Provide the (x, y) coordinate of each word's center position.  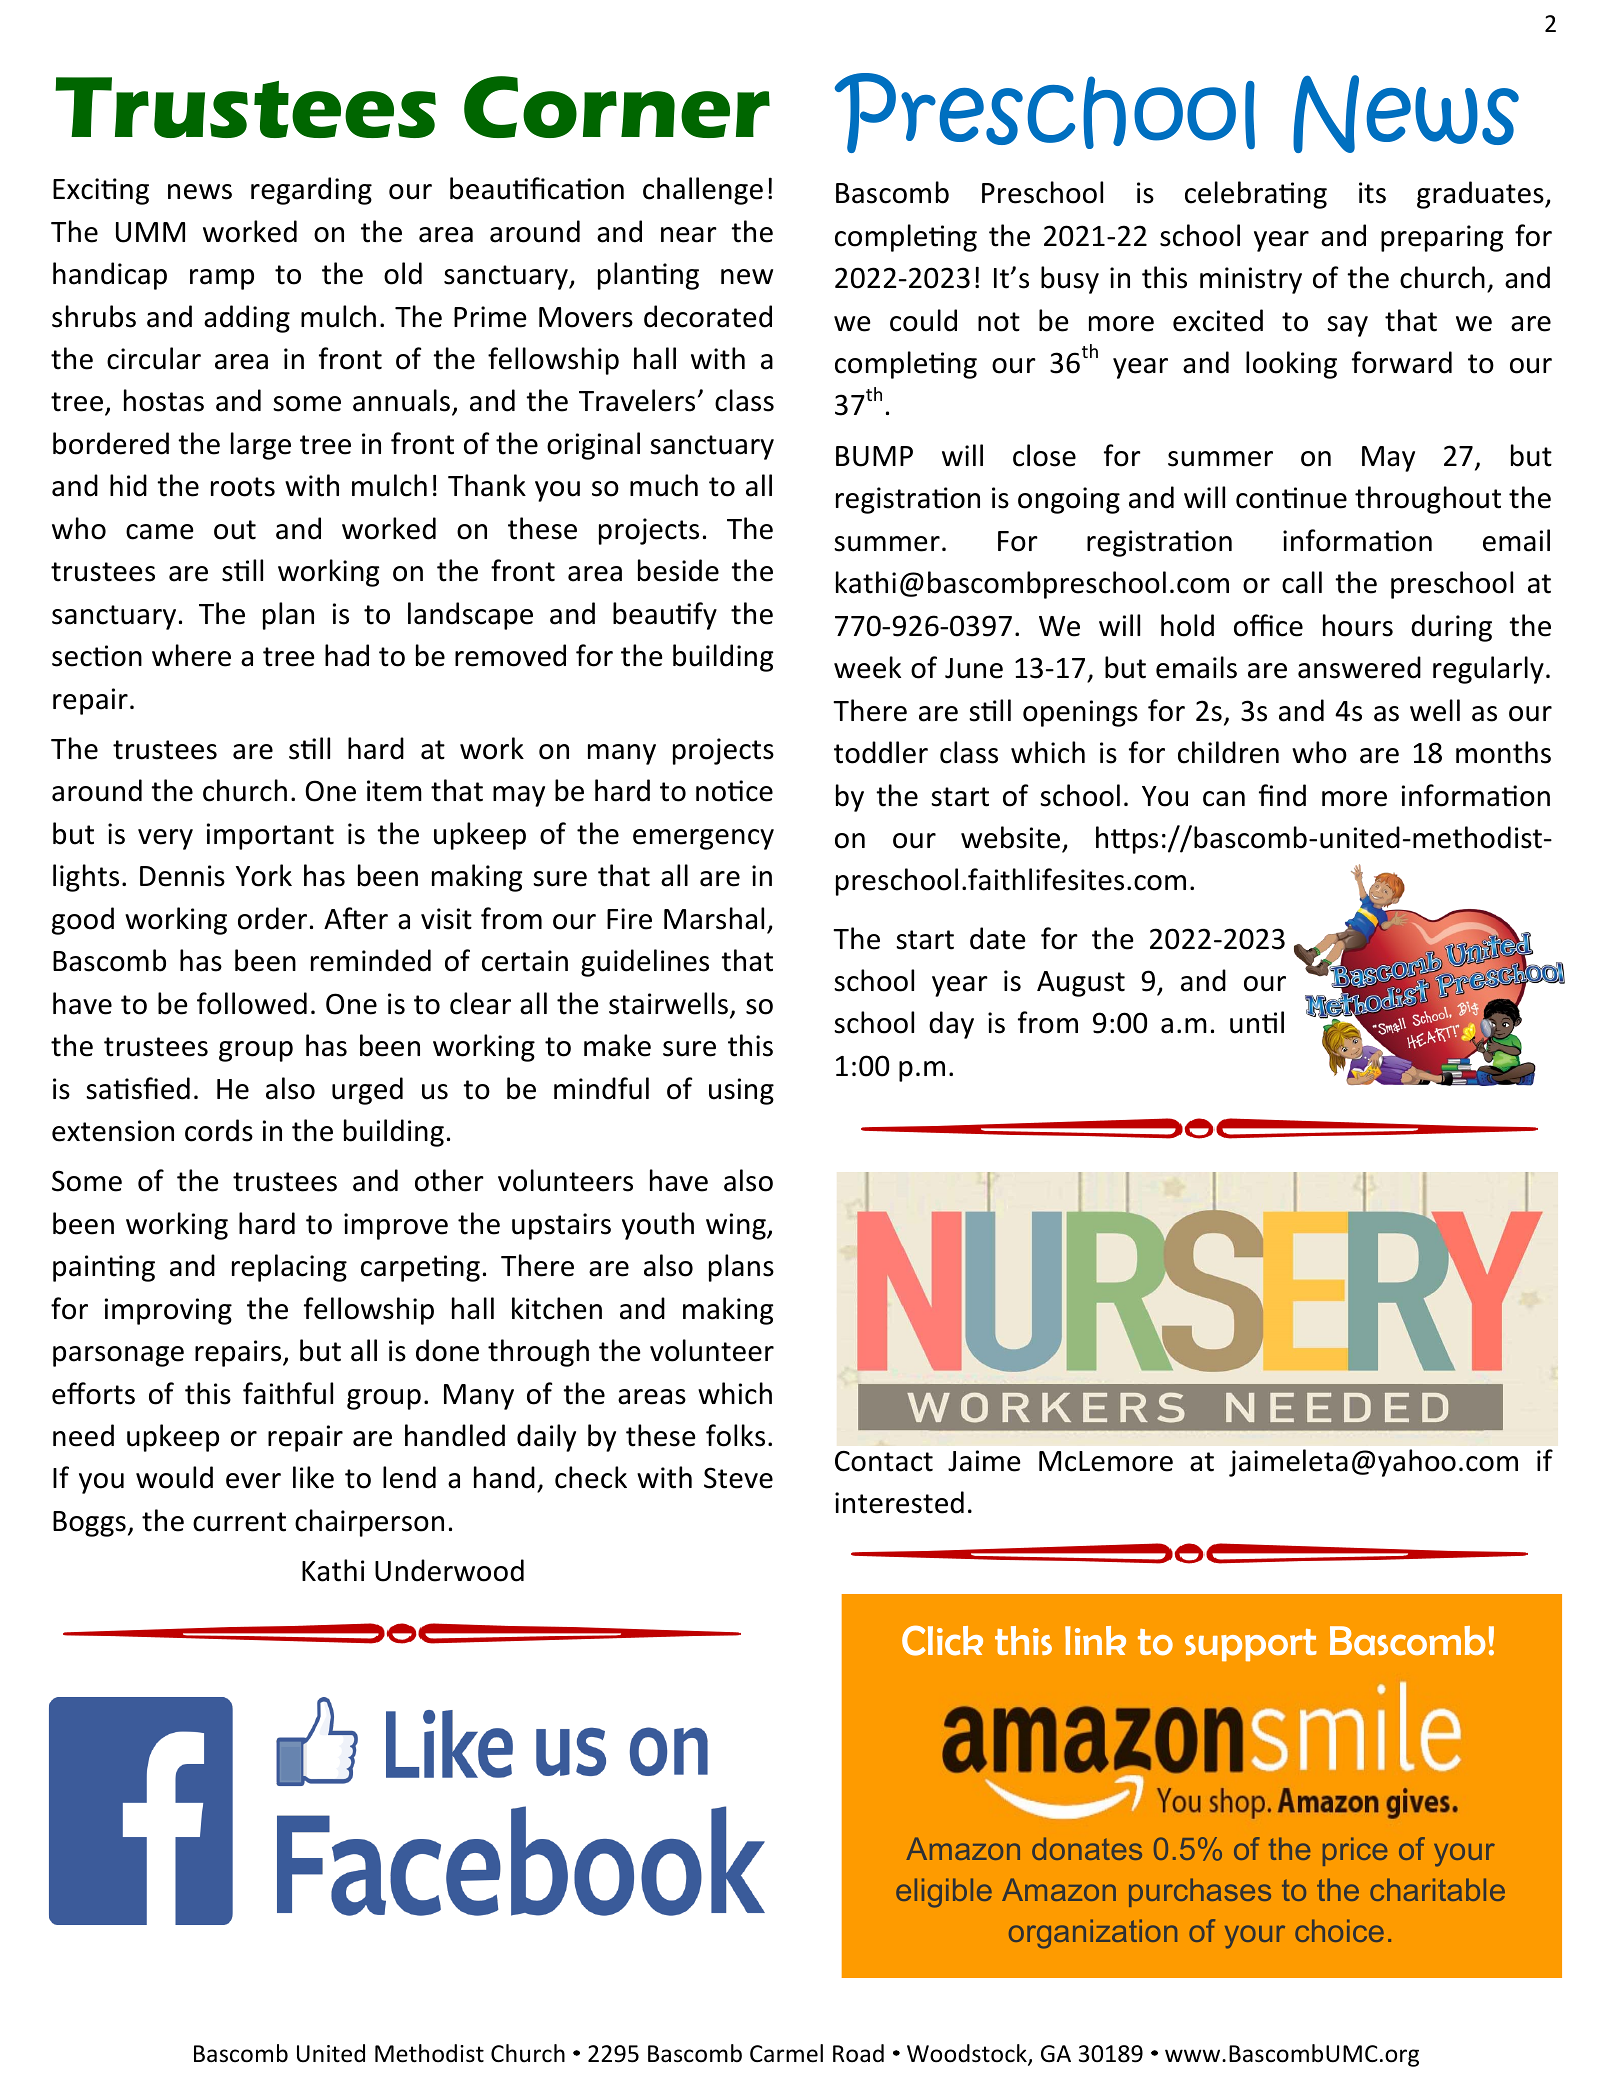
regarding (311, 191)
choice (1339, 1930)
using (741, 1091)
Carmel (786, 2053)
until (1257, 1022)
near (689, 235)
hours (1358, 625)
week (867, 667)
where (191, 655)
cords (219, 1130)
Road (858, 2053)
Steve (738, 1478)
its (1372, 193)
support (1251, 1645)
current (239, 1522)
